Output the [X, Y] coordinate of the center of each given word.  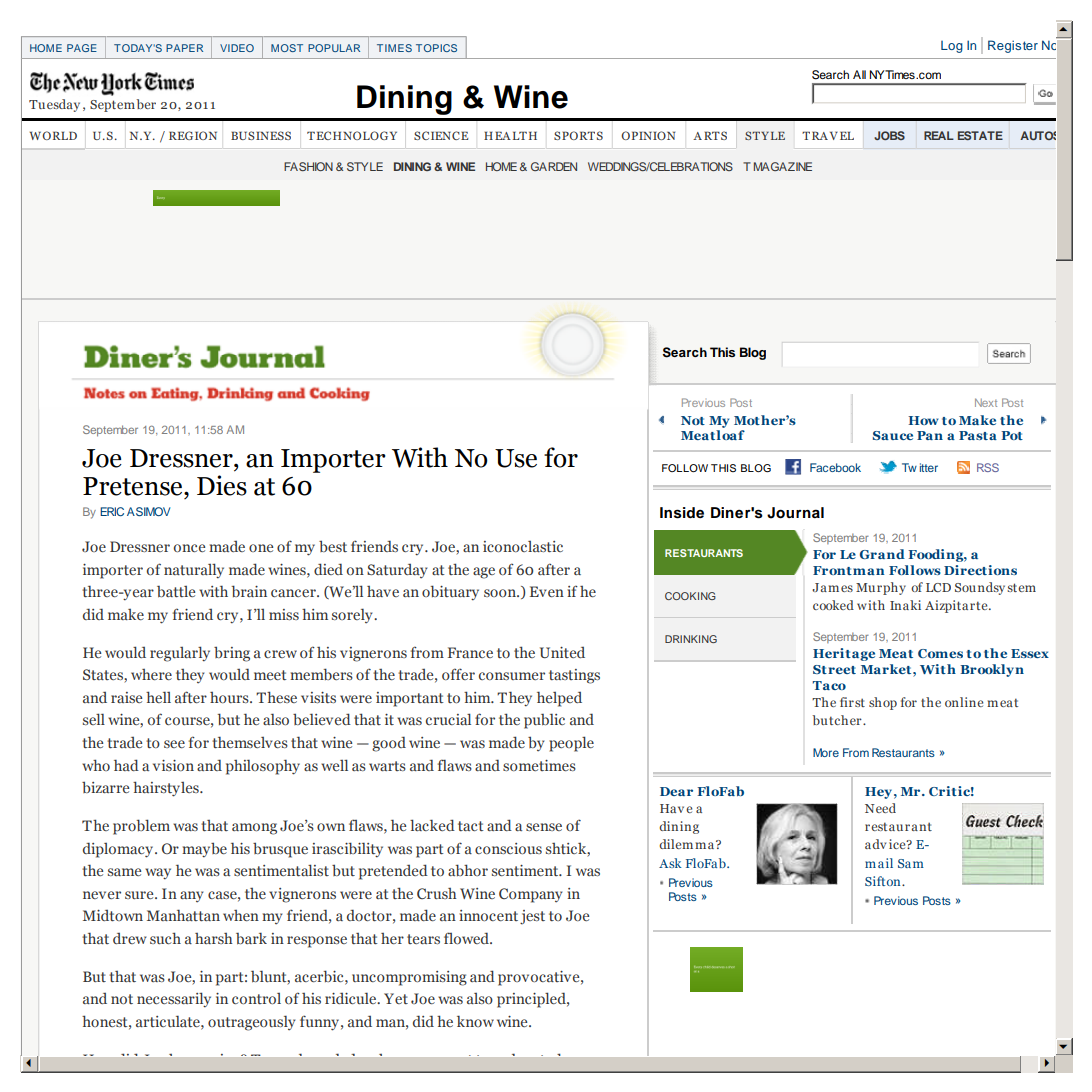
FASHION [308, 166]
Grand [882, 554]
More [826, 752]
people [571, 744]
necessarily [174, 999]
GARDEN [554, 166]
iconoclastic [523, 546]
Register [1013, 46]
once [189, 548]
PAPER [184, 48]
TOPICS [436, 48]
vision [173, 765]
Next [986, 402]
